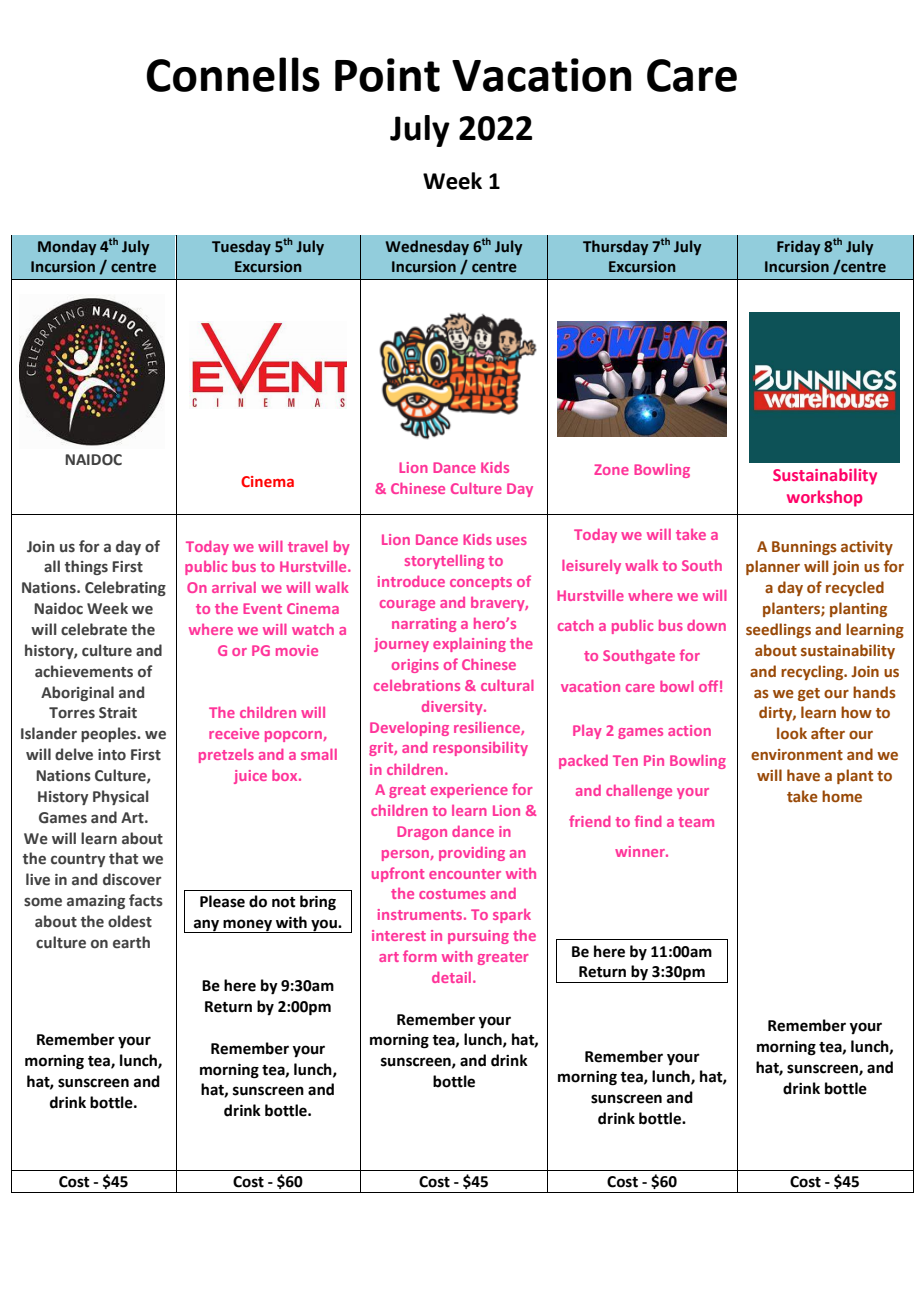 This screenshot has width=924, height=1307. What do you see at coordinates (611, 469) in the screenshot?
I see `Zone` at bounding box center [611, 469].
